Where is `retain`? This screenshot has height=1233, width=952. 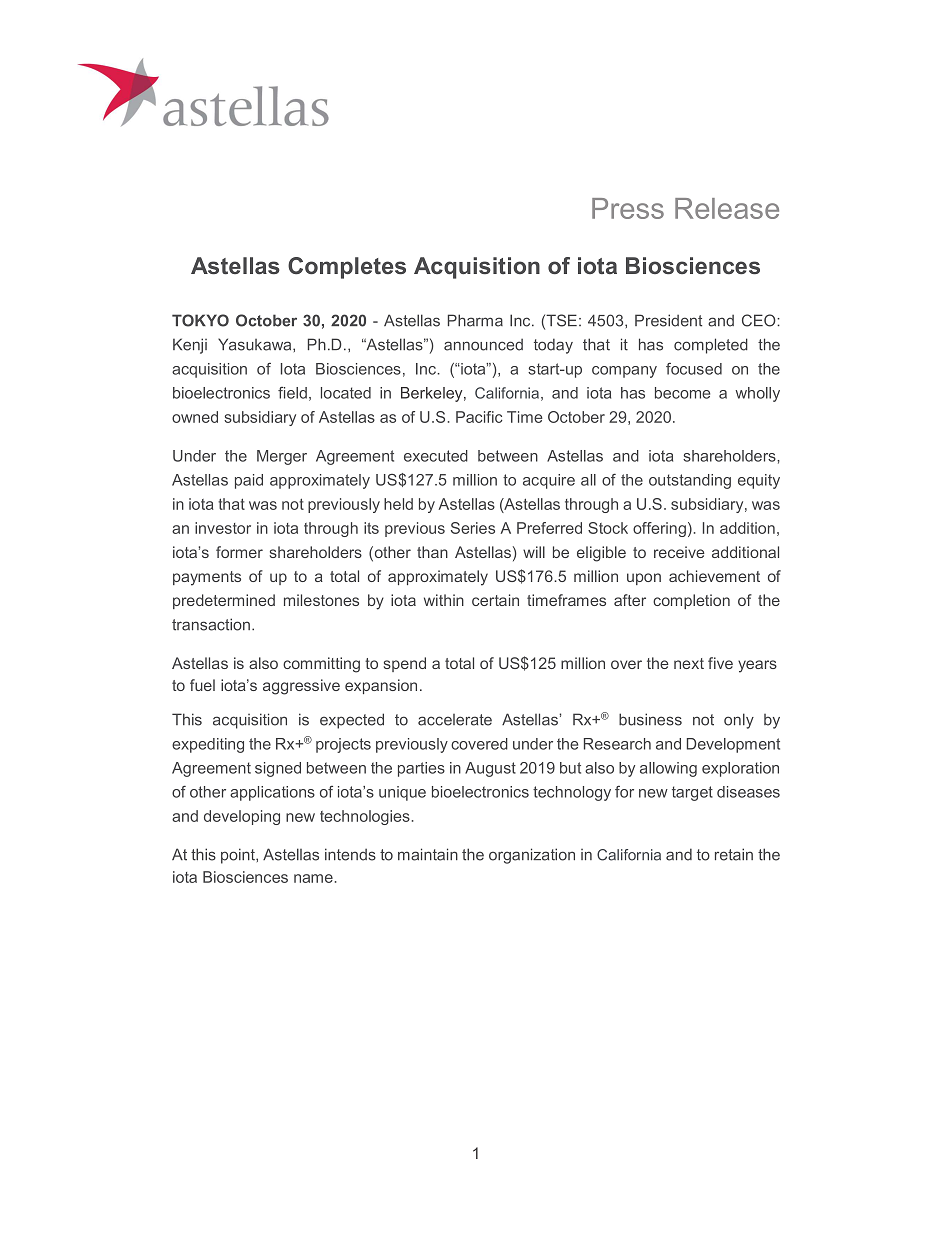
retain is located at coordinates (734, 854).
